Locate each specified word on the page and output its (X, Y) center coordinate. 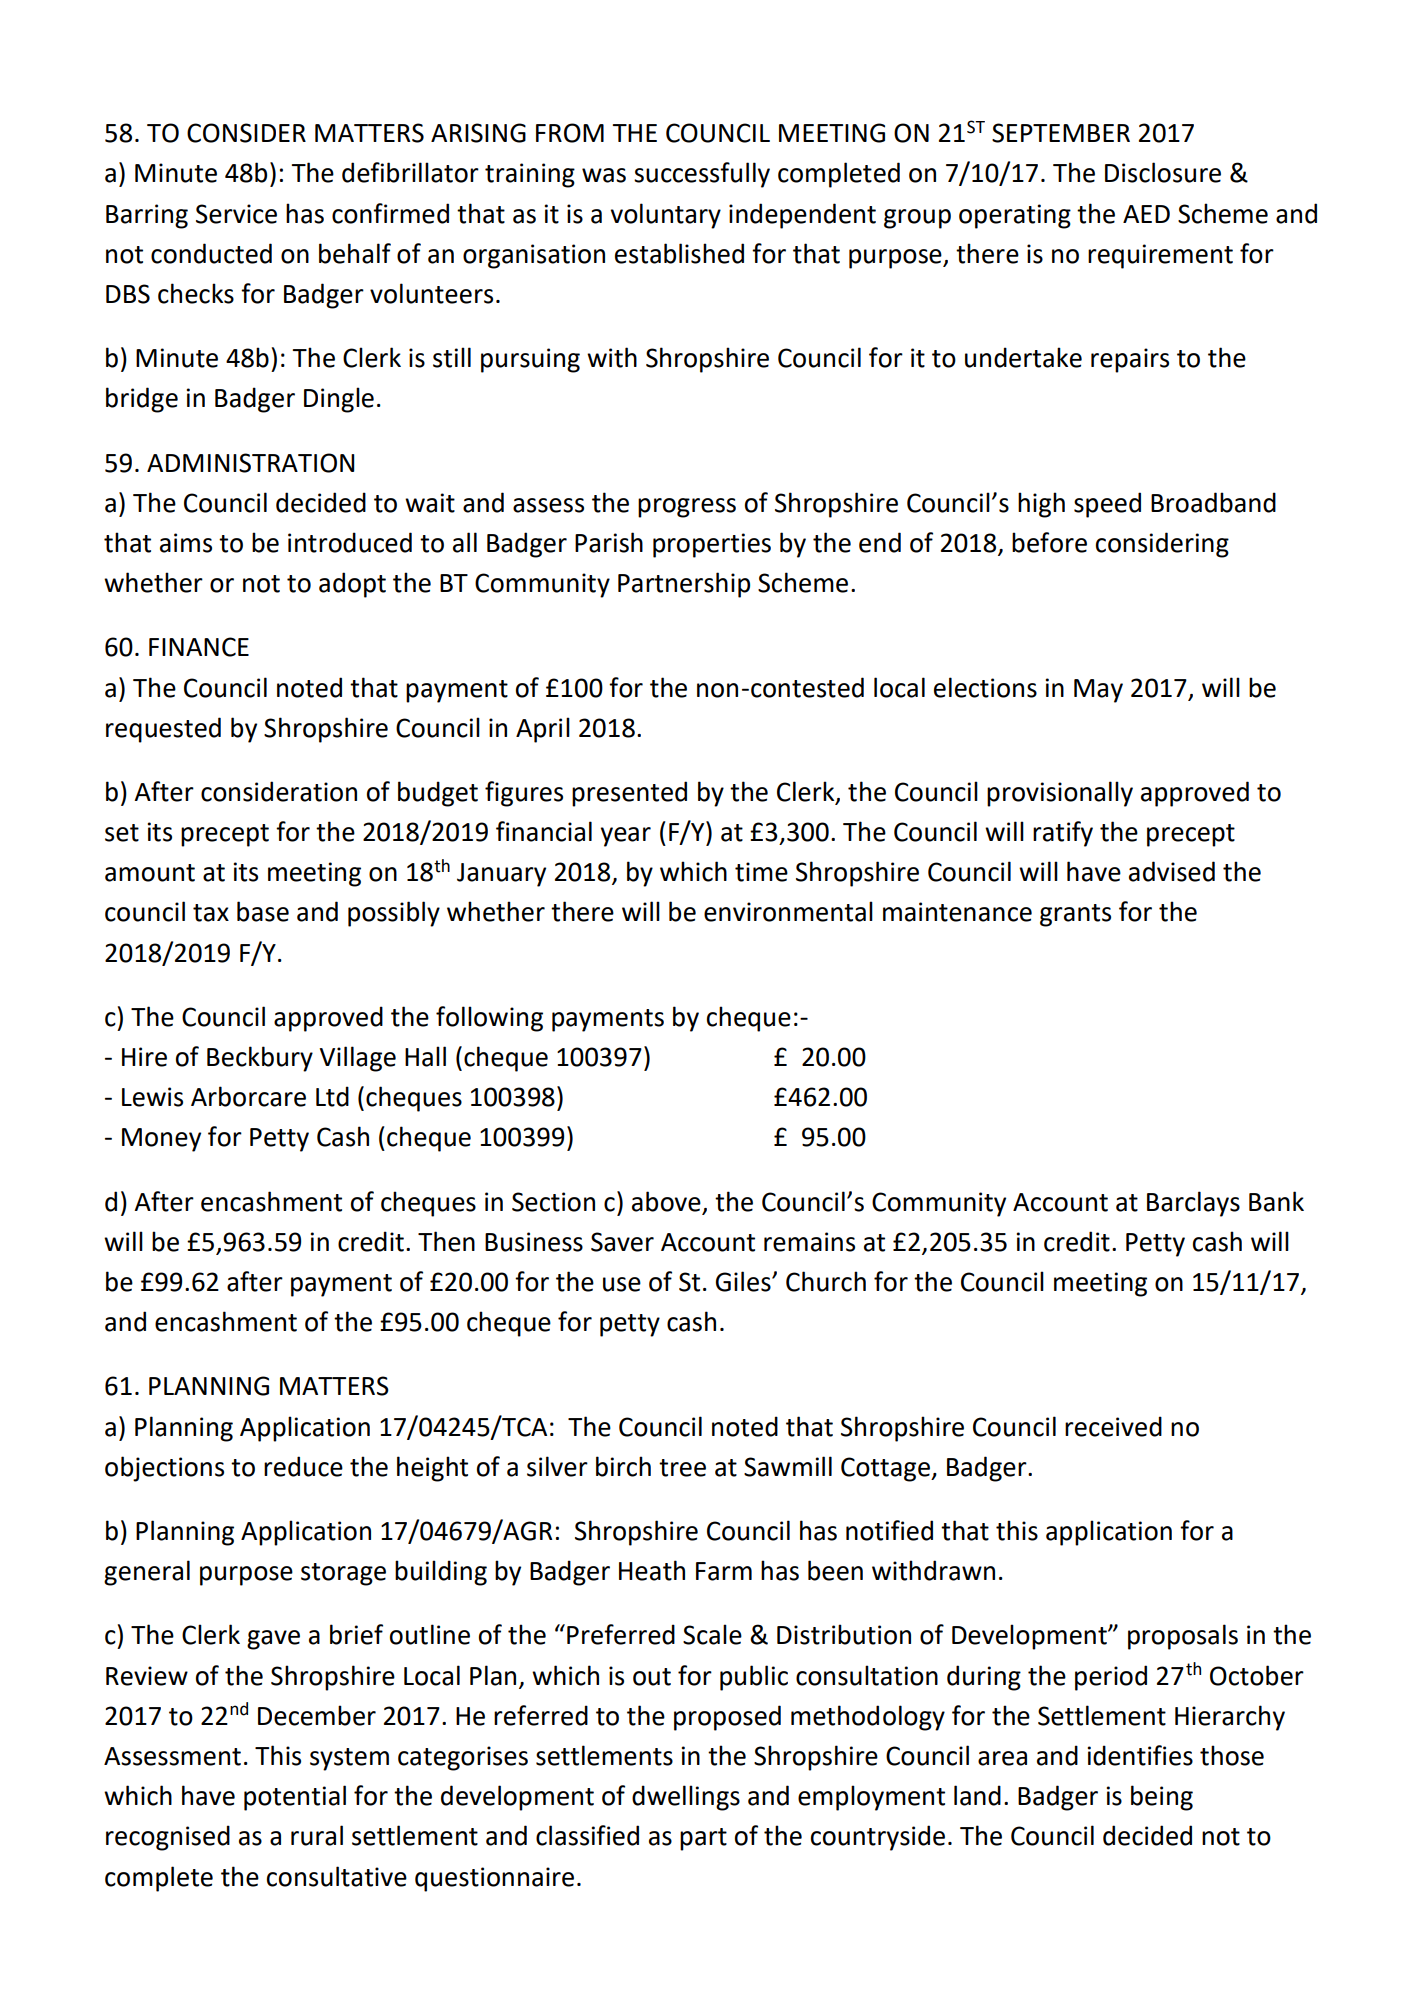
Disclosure (1163, 172)
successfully (702, 175)
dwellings (686, 1798)
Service (236, 214)
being (1162, 1798)
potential (295, 1798)
